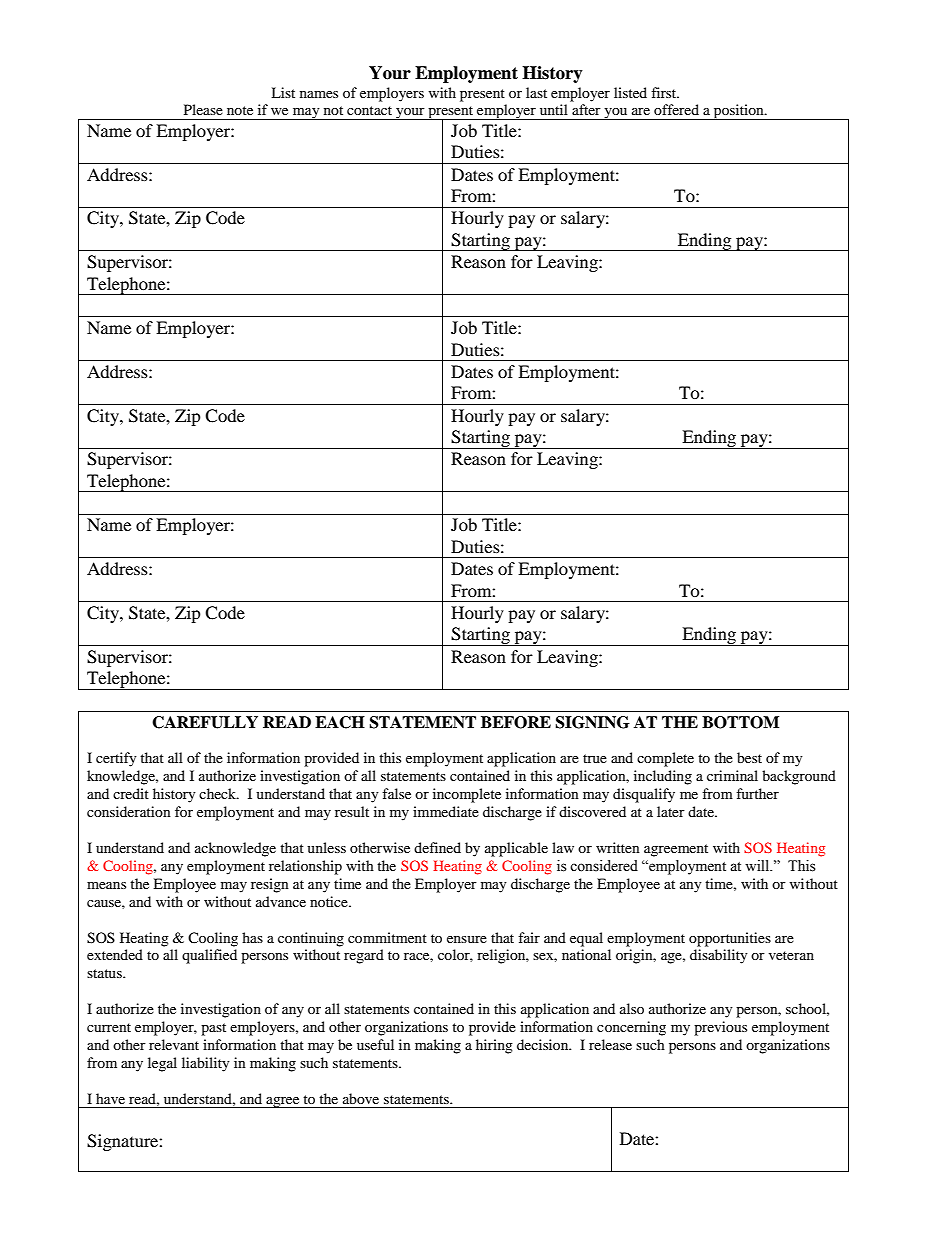 The image size is (952, 1233). What do you see at coordinates (206, 1064) in the screenshot?
I see `liability` at bounding box center [206, 1064].
